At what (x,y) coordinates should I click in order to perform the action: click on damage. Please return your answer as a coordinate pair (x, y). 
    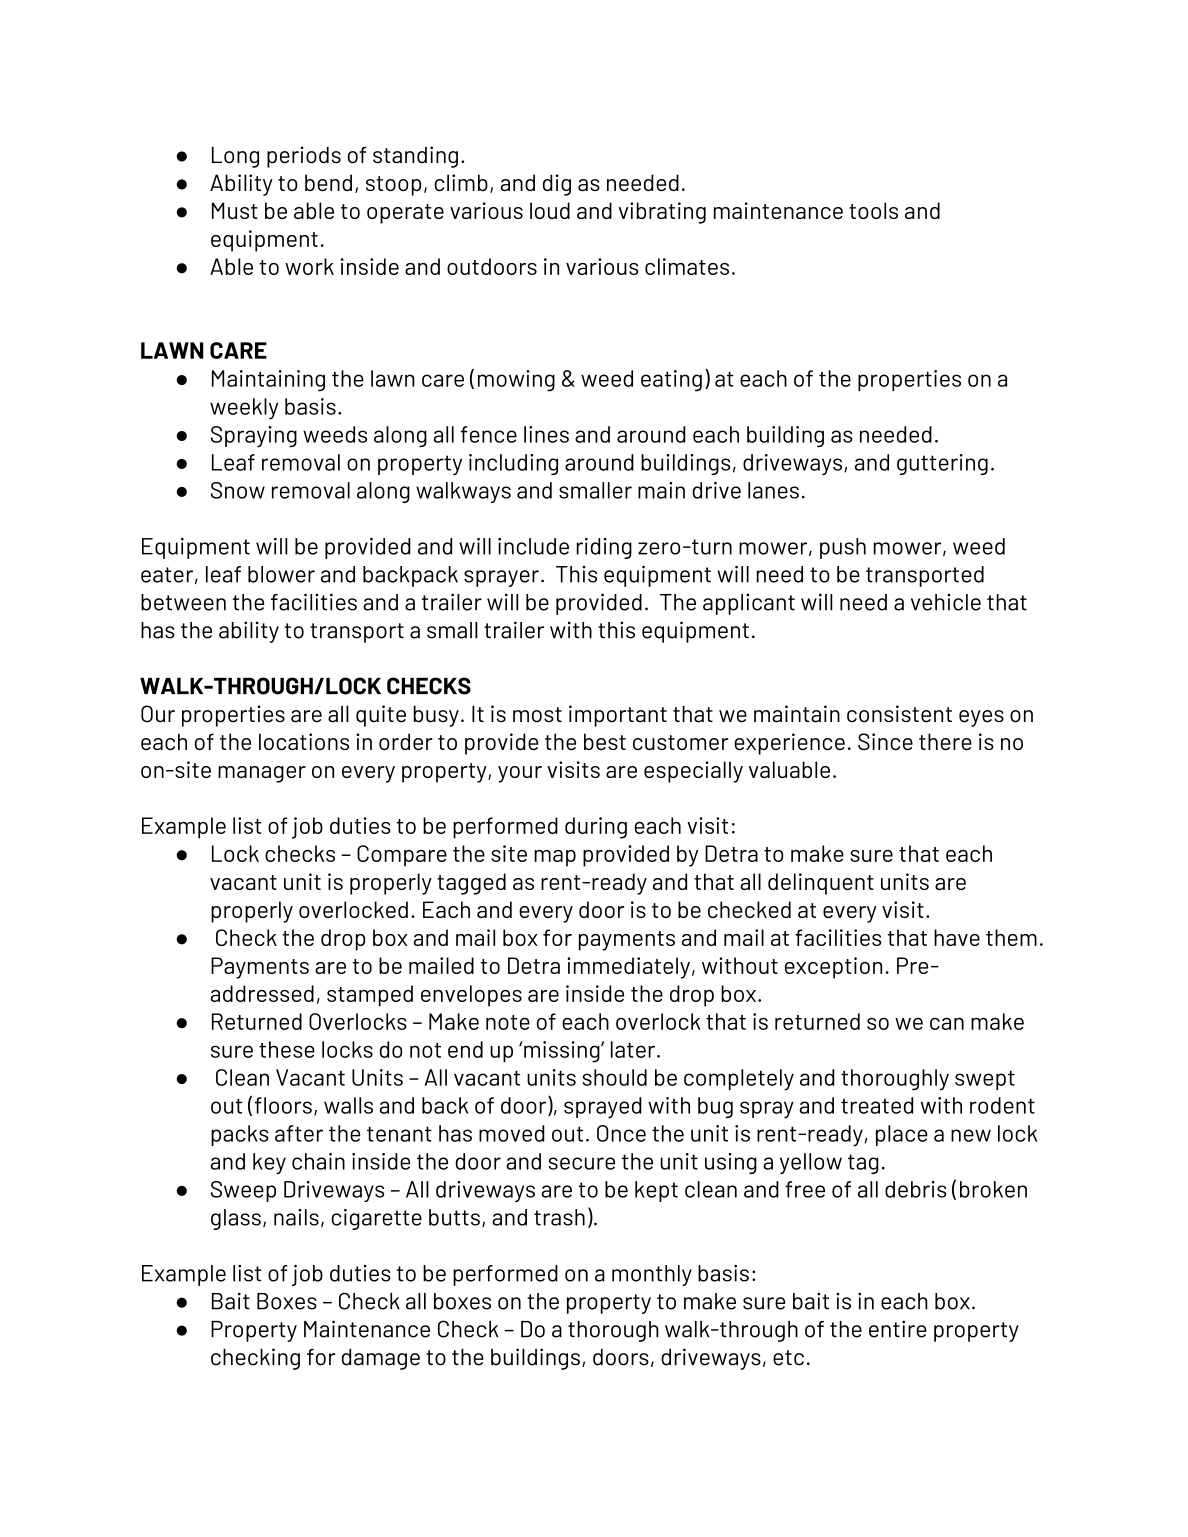
    Looking at the image, I should click on (381, 1359).
